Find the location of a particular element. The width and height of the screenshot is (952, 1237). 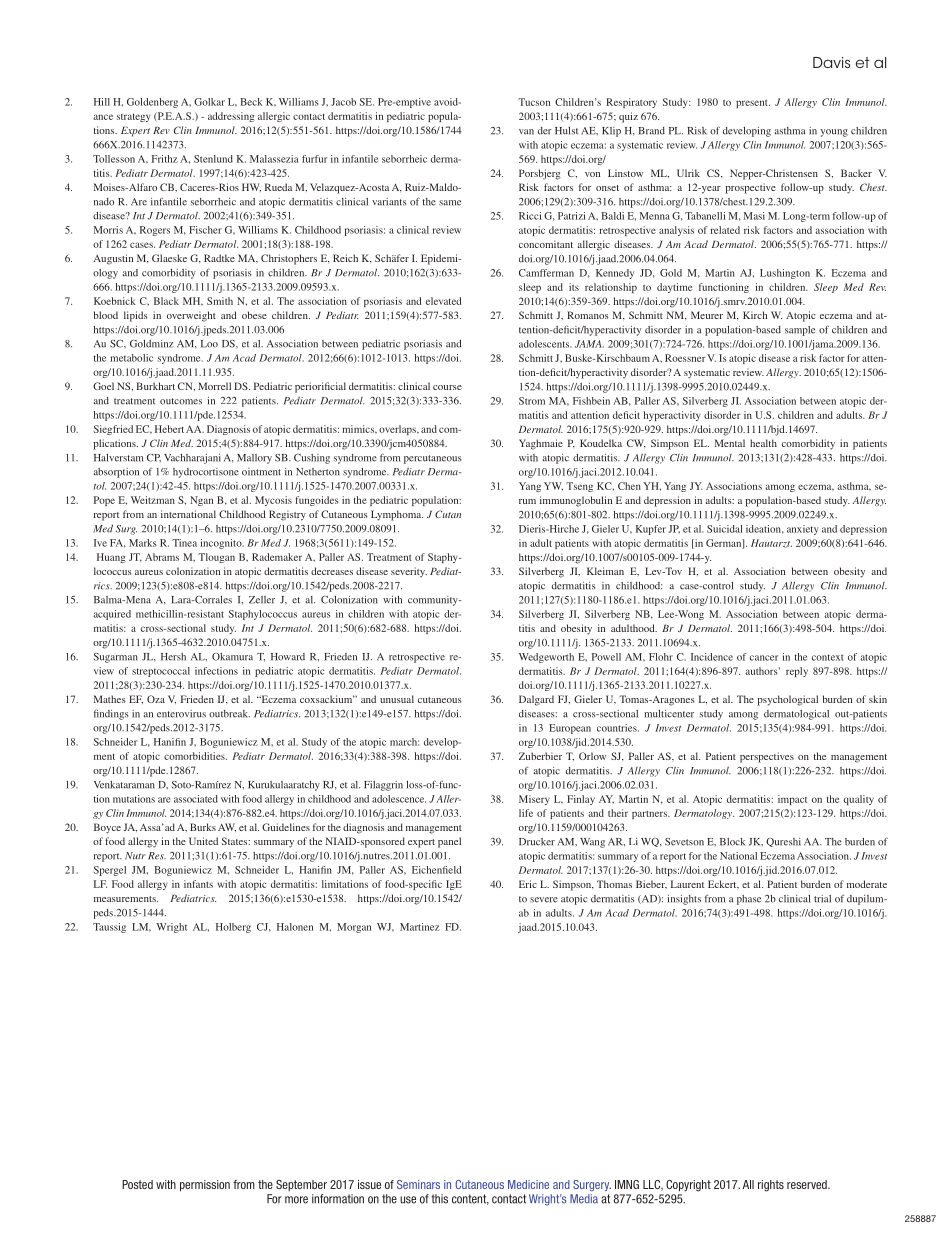

Medicine is located at coordinates (528, 1184).
